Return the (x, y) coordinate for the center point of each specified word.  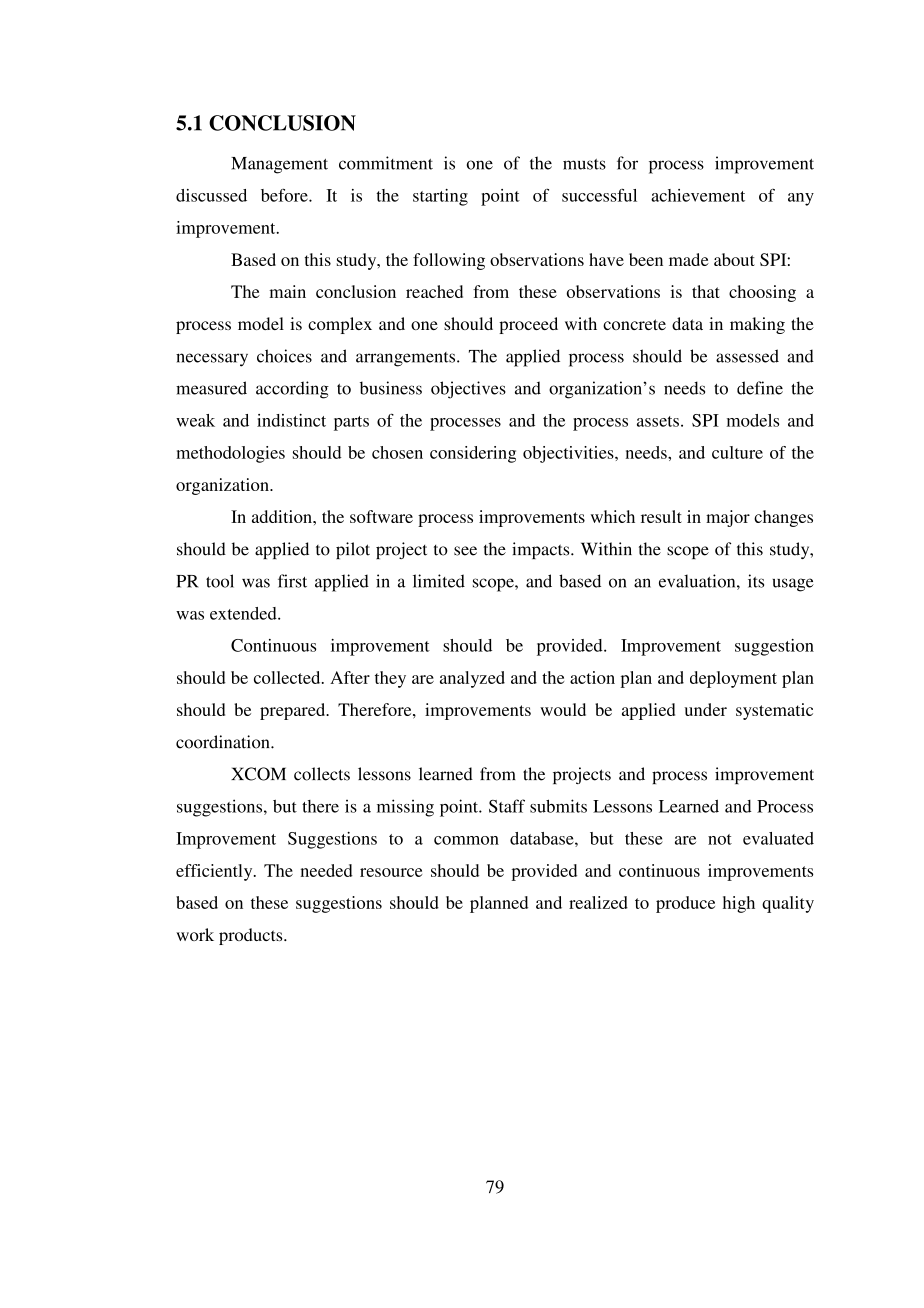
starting (440, 197)
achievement (698, 195)
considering (473, 454)
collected (288, 677)
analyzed (472, 679)
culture (737, 452)
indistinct (291, 420)
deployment (733, 679)
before (285, 195)
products (252, 936)
